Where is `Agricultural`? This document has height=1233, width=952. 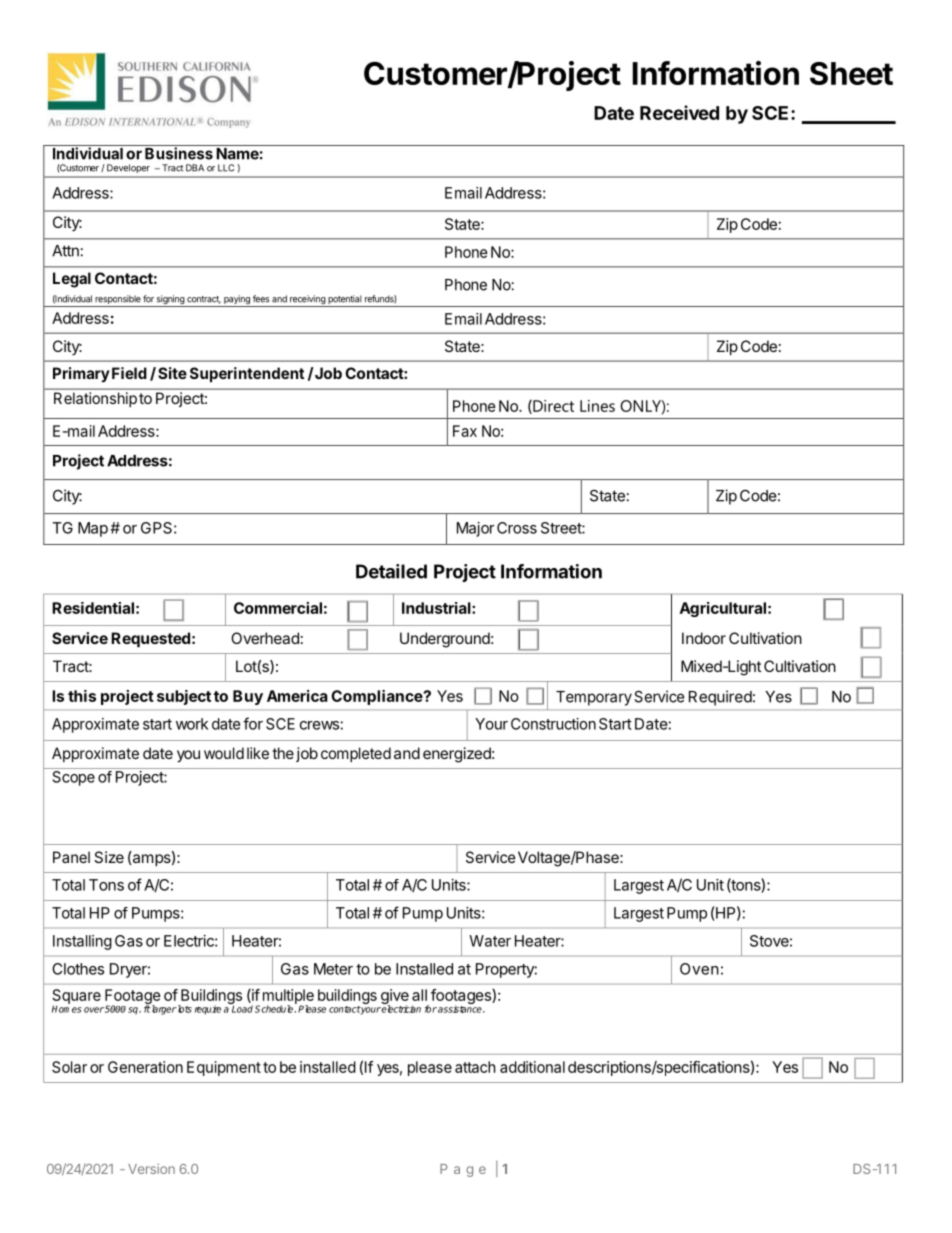
Agricultural is located at coordinates (723, 609).
